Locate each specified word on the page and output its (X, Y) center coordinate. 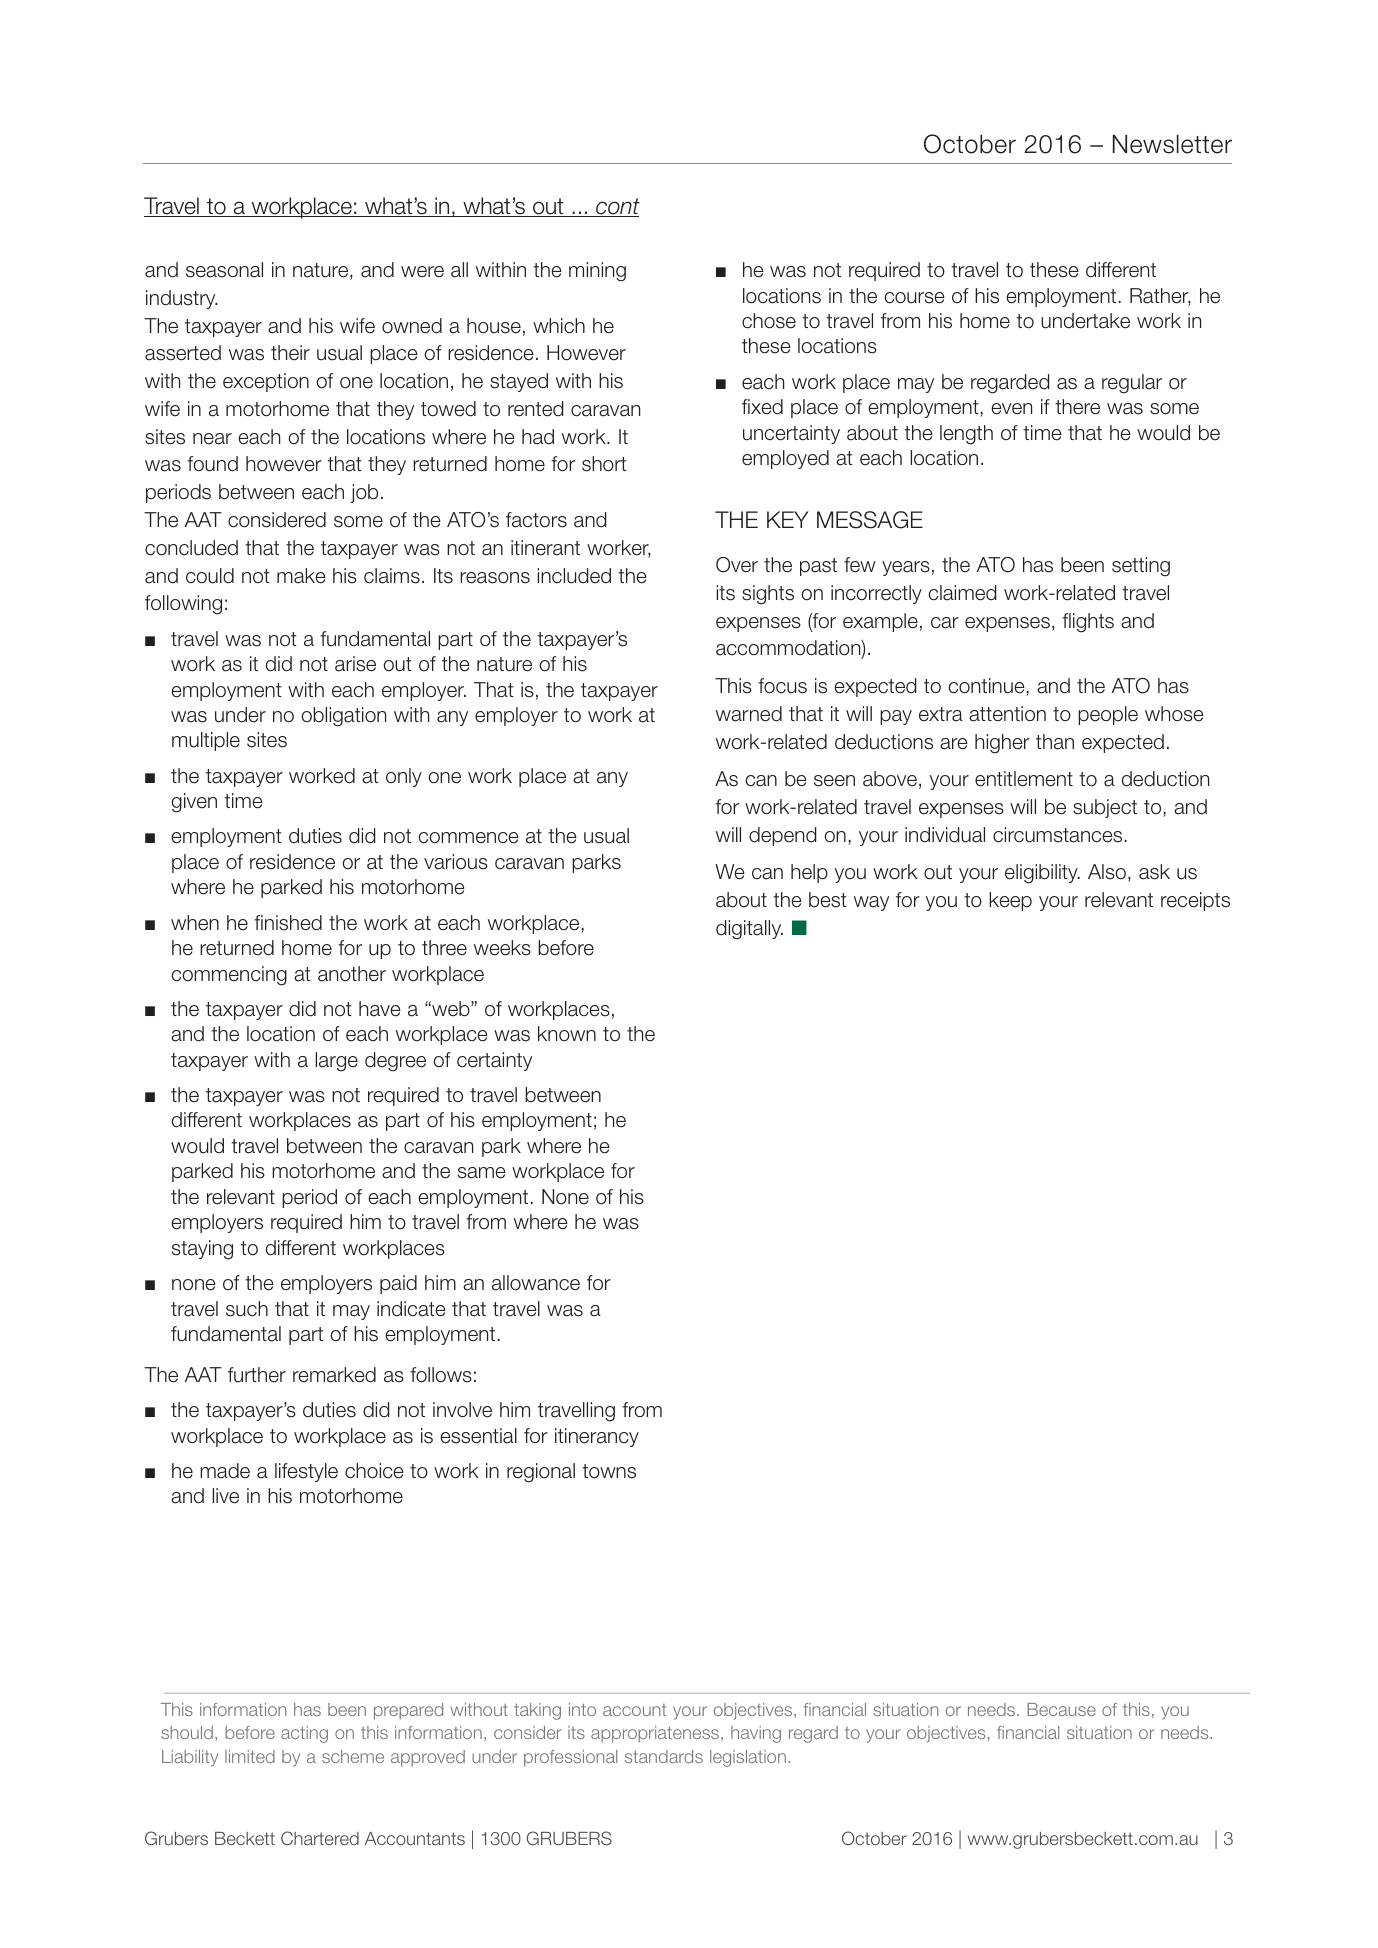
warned (749, 714)
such (247, 1309)
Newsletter (1172, 144)
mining (597, 272)
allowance (536, 1283)
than (1055, 742)
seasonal (224, 270)
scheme (353, 1756)
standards (664, 1756)
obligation (343, 717)
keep (1010, 901)
